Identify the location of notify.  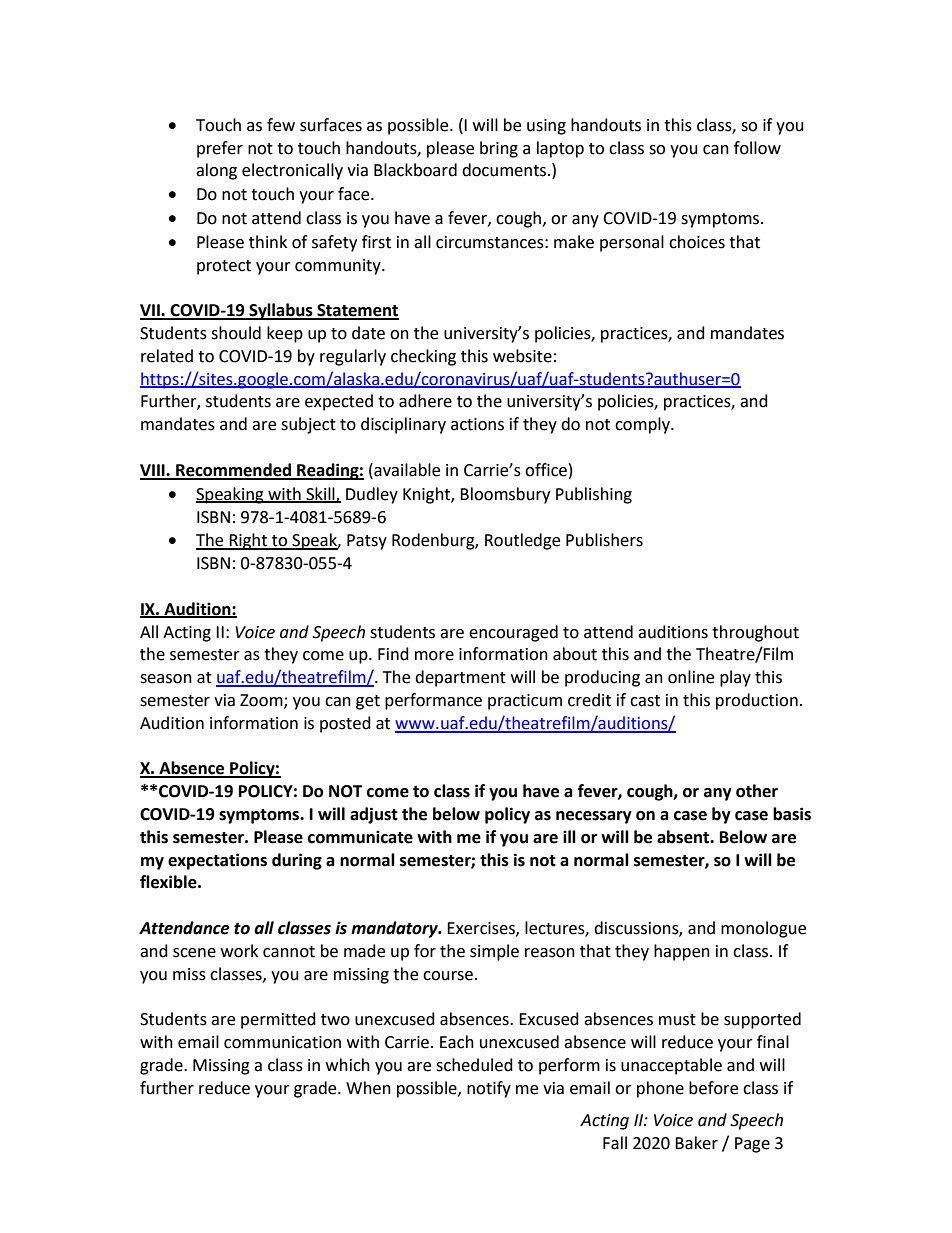
(489, 1089).
